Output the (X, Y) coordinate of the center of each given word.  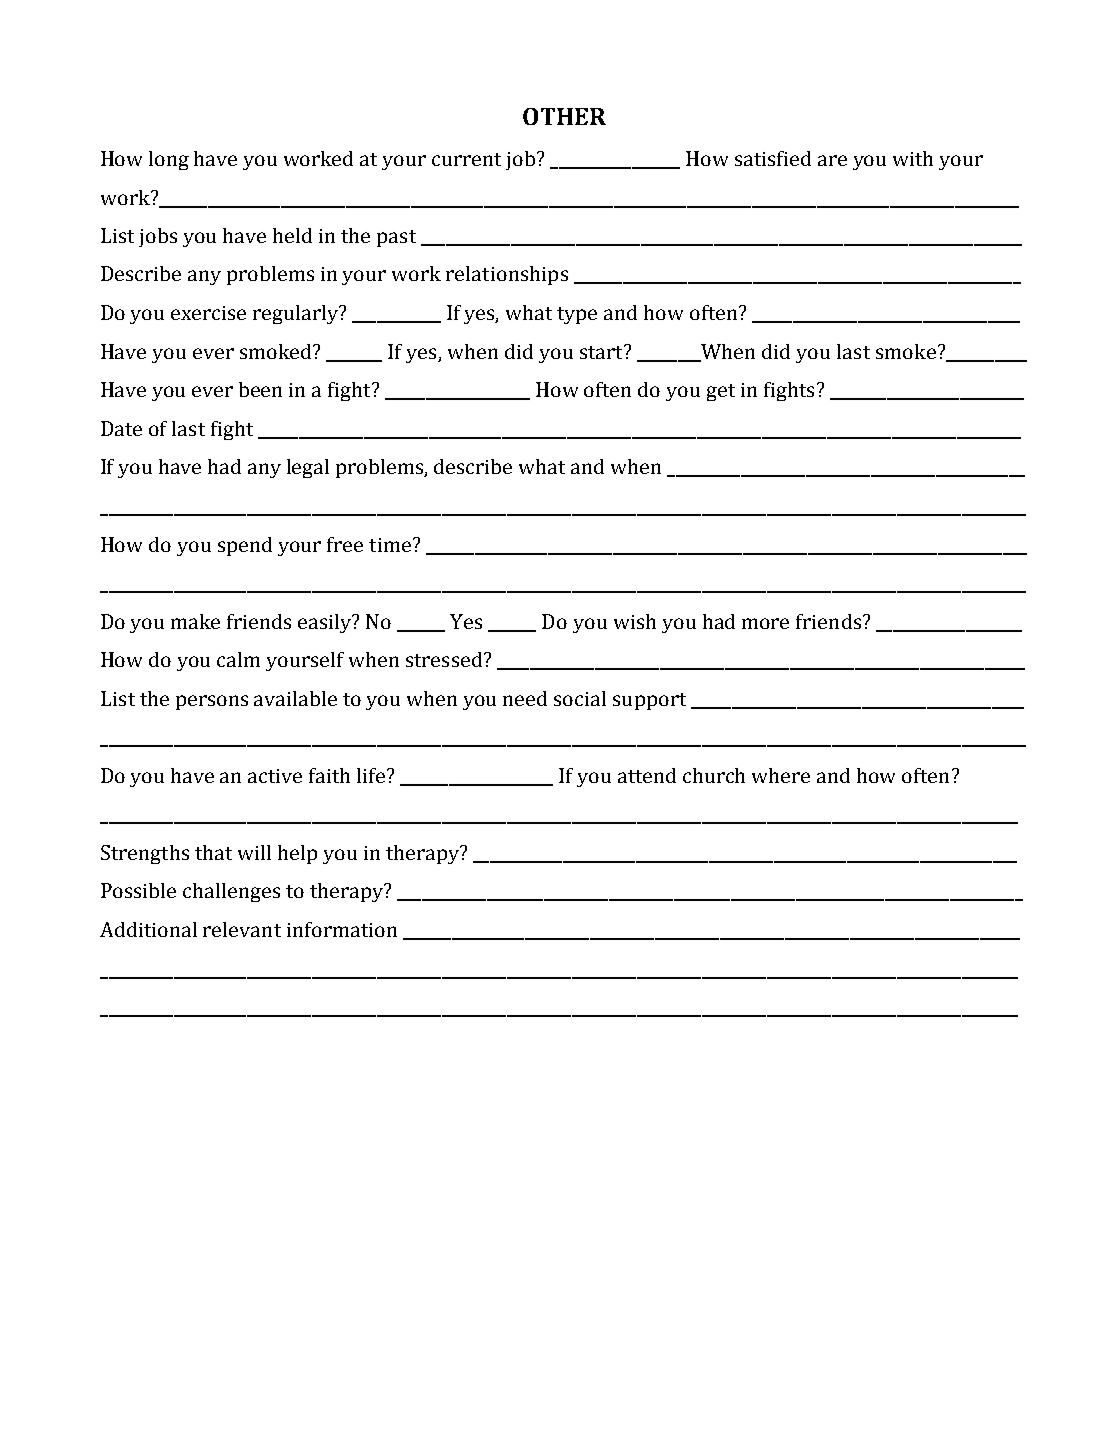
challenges (231, 892)
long (169, 160)
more (765, 623)
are (832, 160)
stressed (445, 659)
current (466, 159)
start (602, 352)
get (721, 392)
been (260, 389)
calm (238, 659)
